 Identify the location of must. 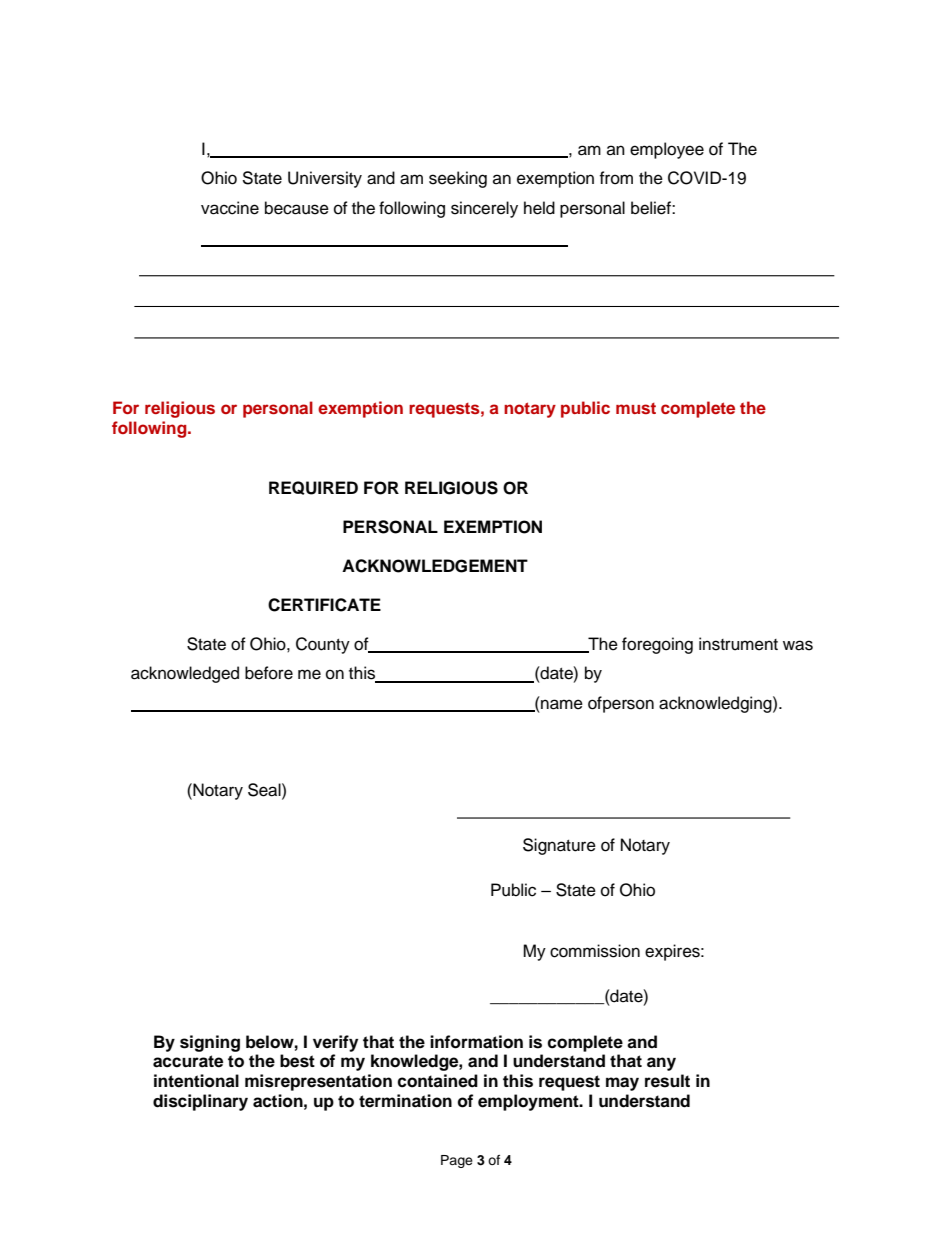
(636, 408).
